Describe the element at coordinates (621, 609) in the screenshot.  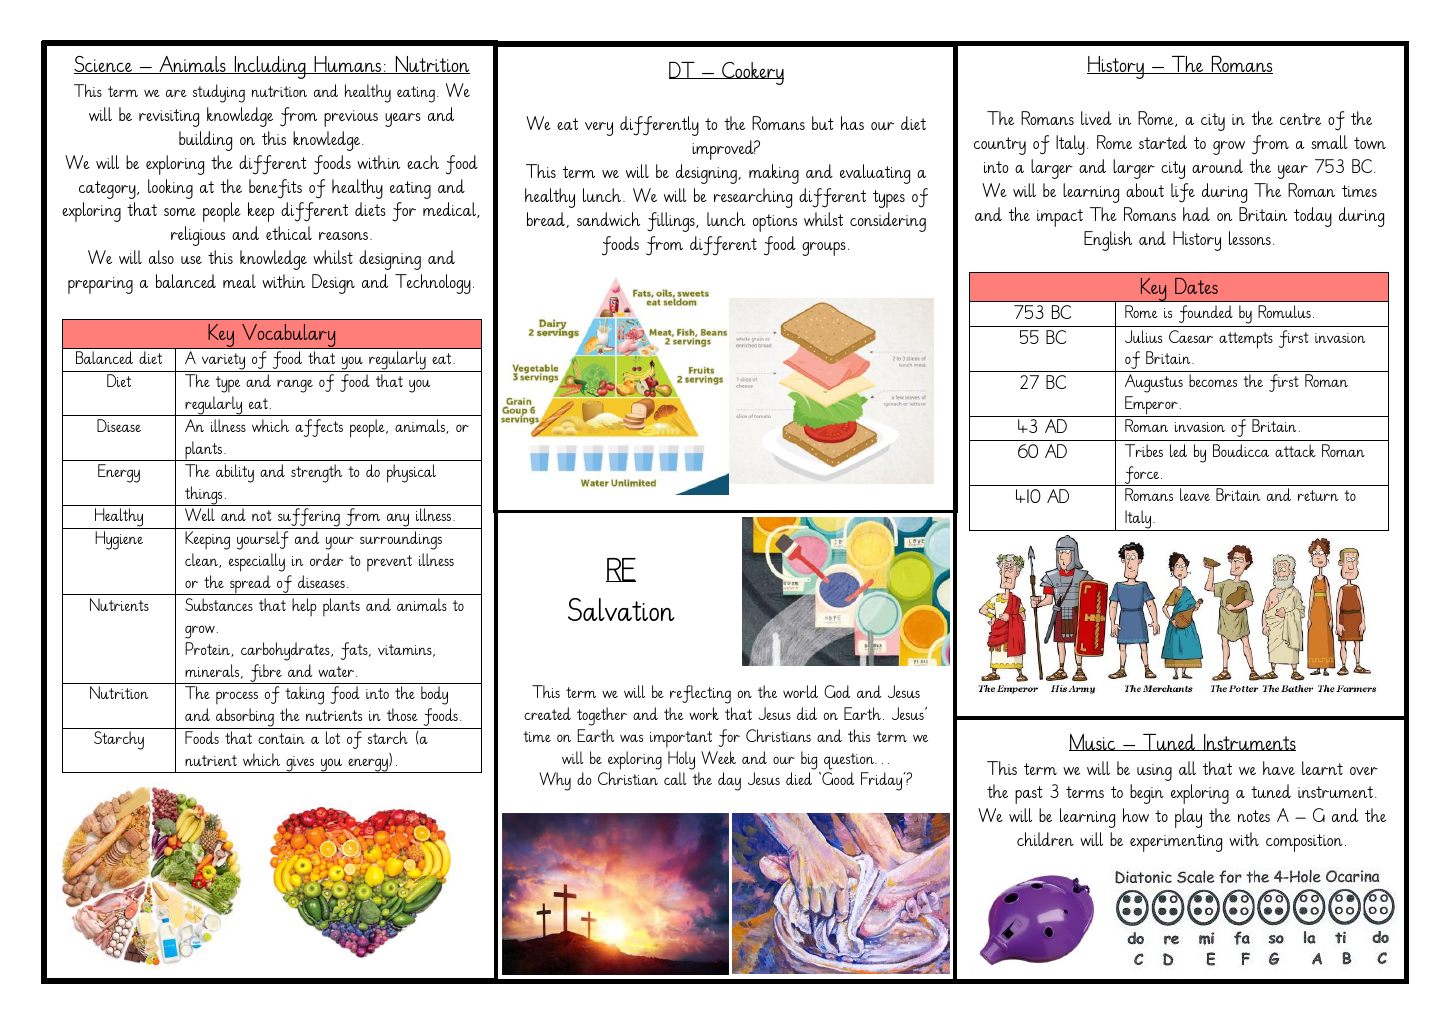
I see `Salvation` at that location.
